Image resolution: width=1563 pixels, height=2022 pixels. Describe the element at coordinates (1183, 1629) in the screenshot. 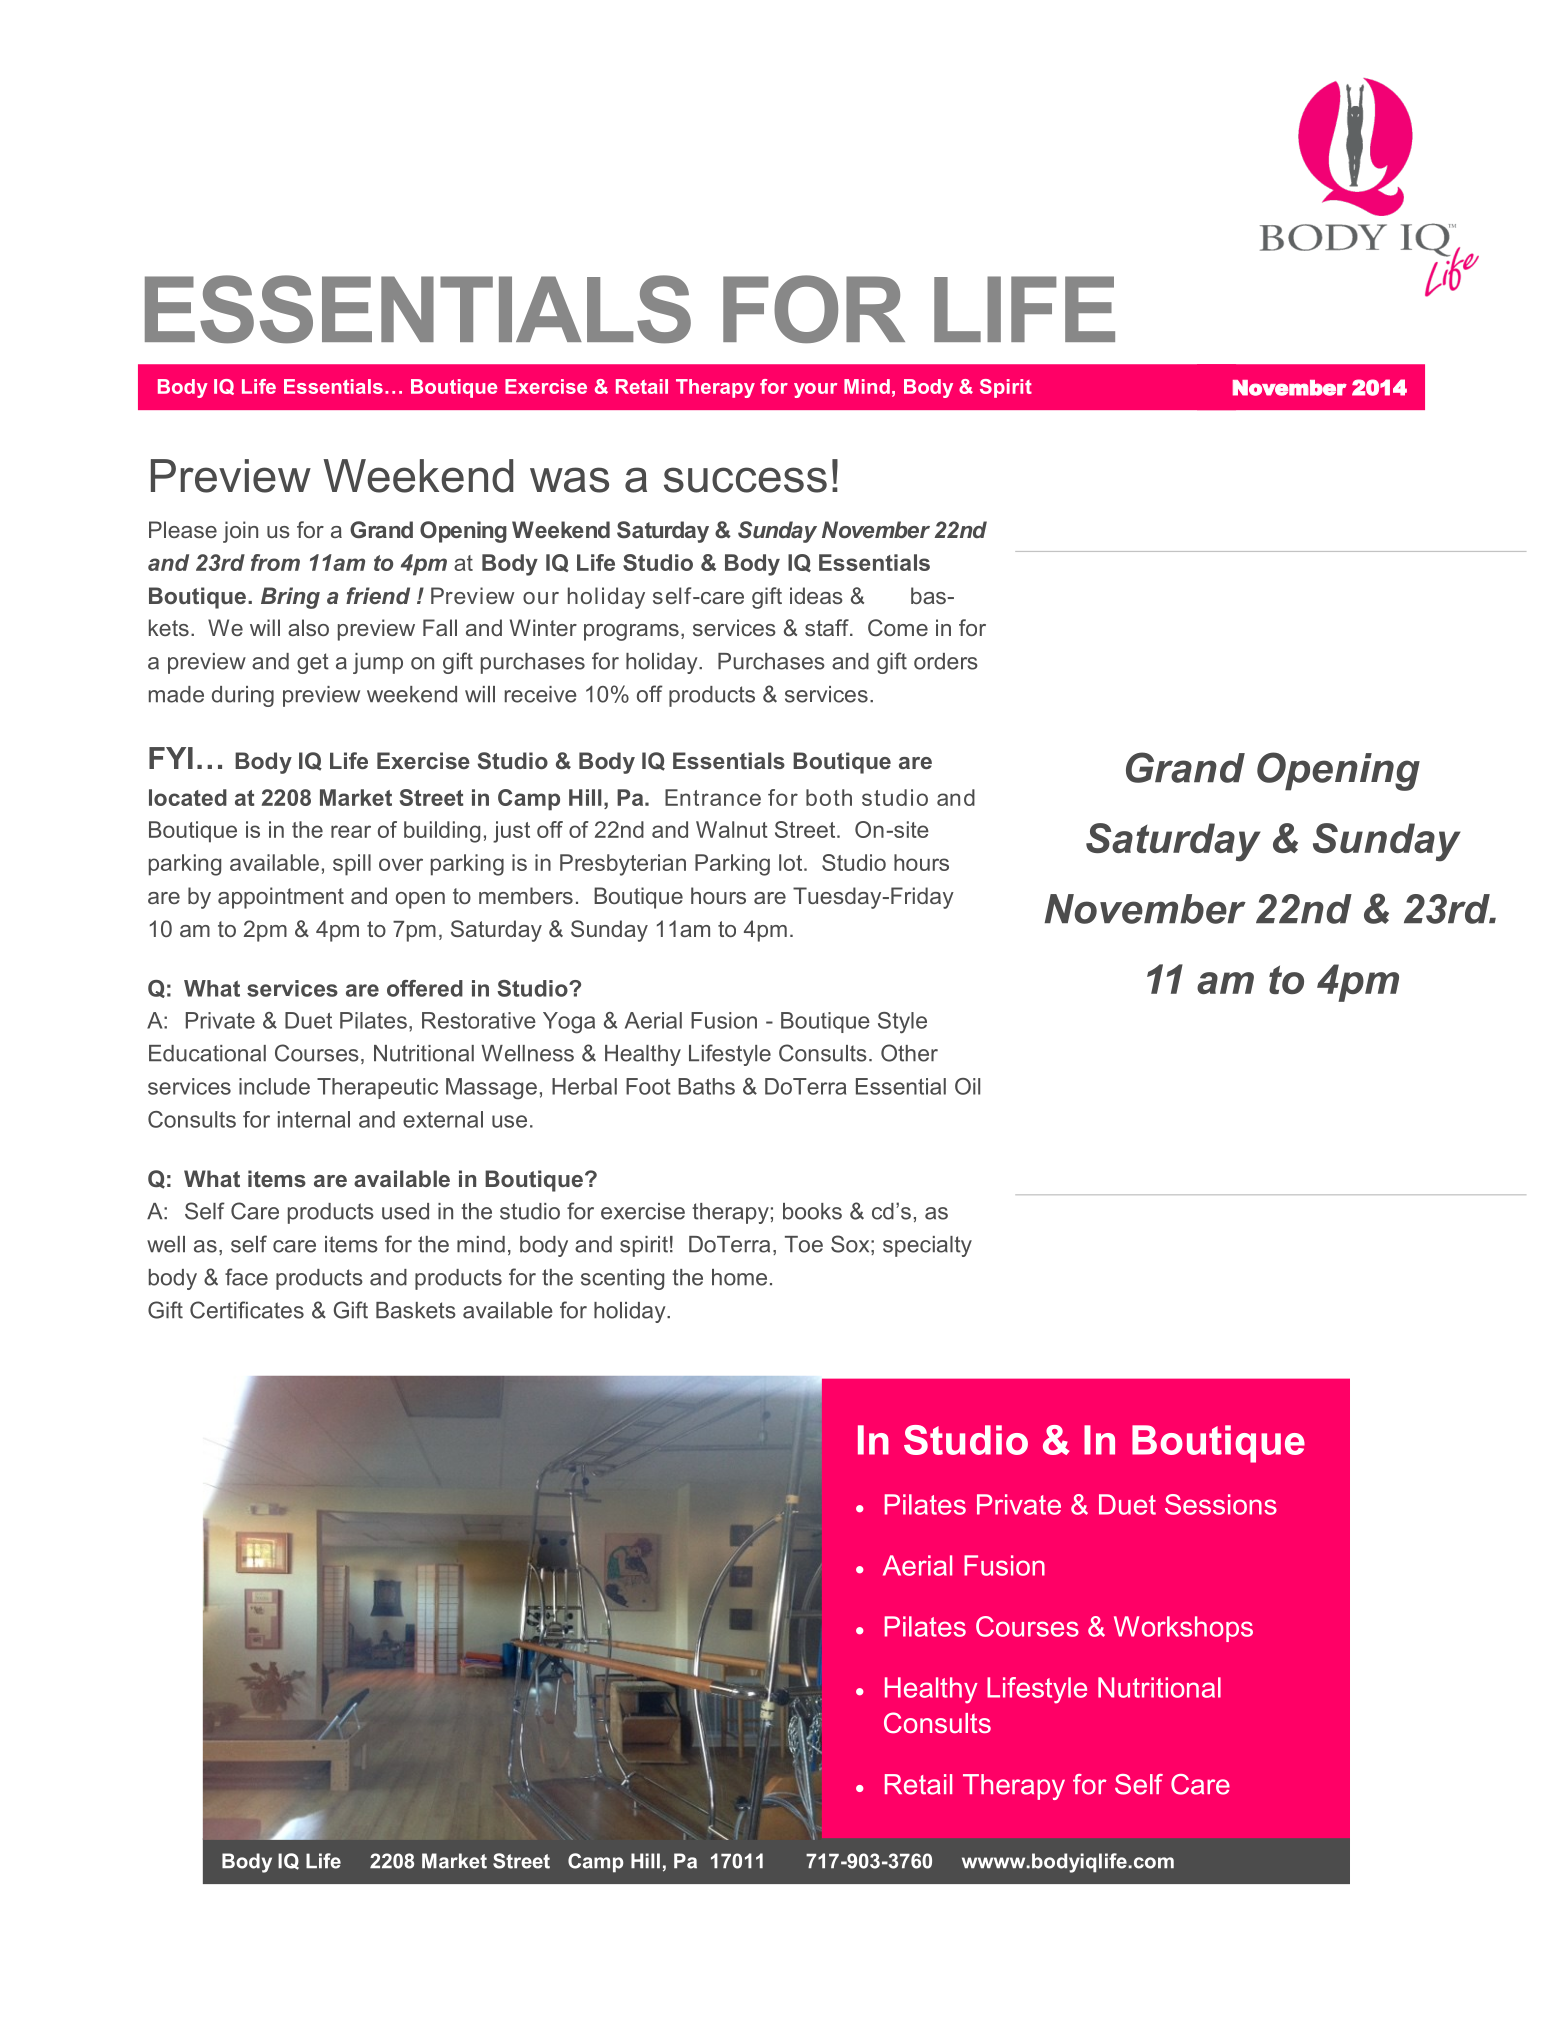

I see `Workshops` at that location.
